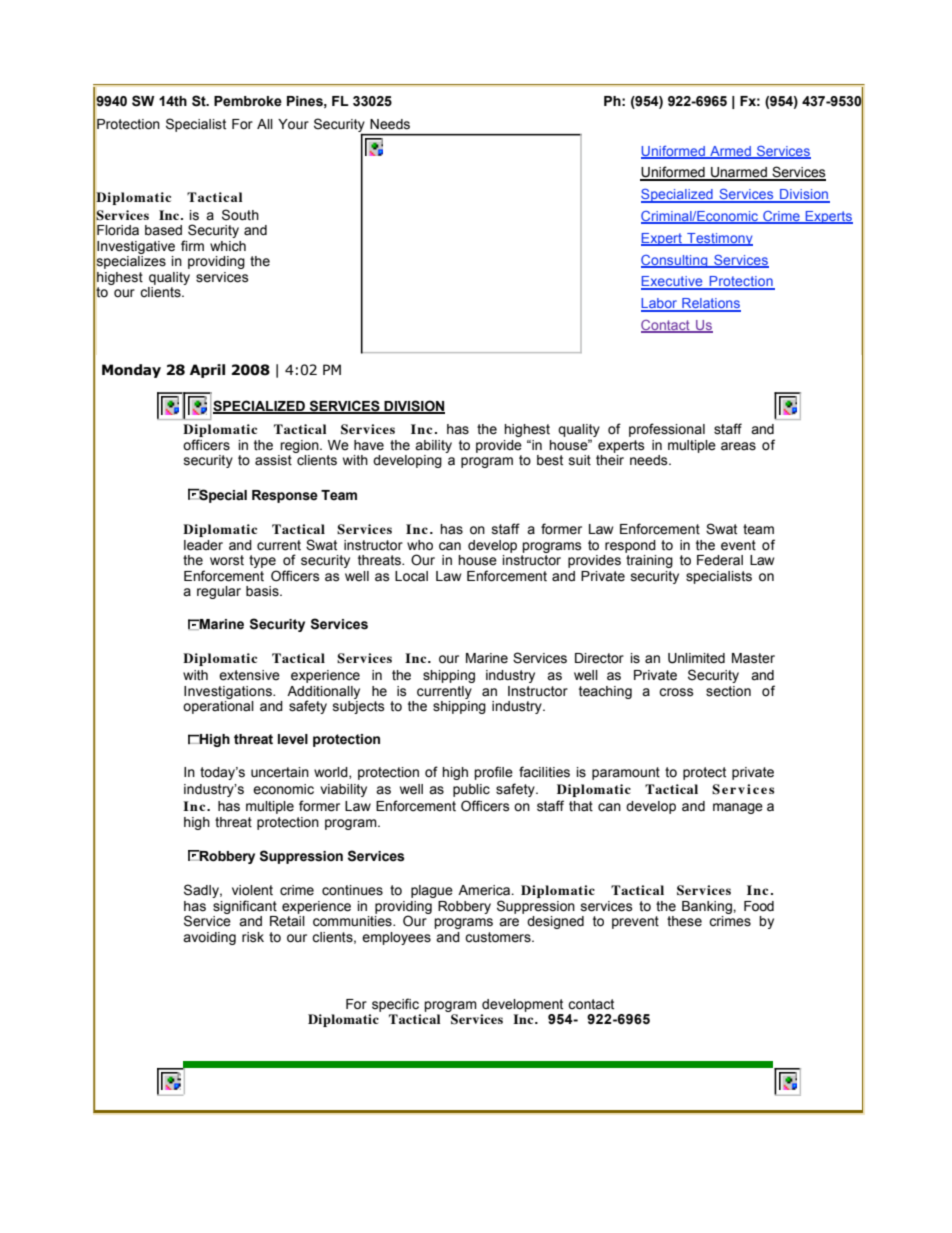 This page has height=1233, width=952. What do you see at coordinates (395, 1005) in the page?
I see `specific` at bounding box center [395, 1005].
